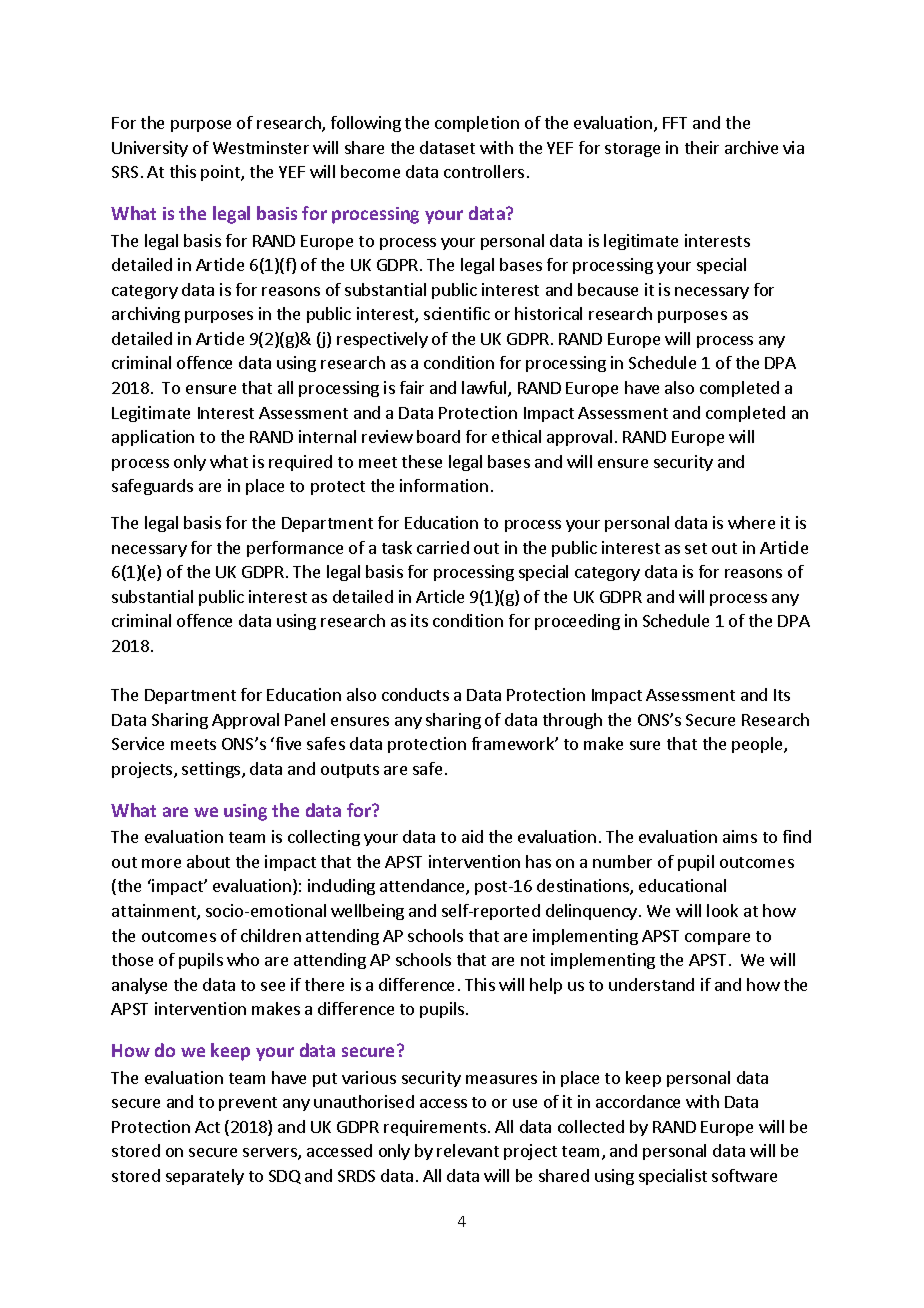 Image resolution: width=924 pixels, height=1308 pixels. I want to click on Panel, so click(305, 719).
